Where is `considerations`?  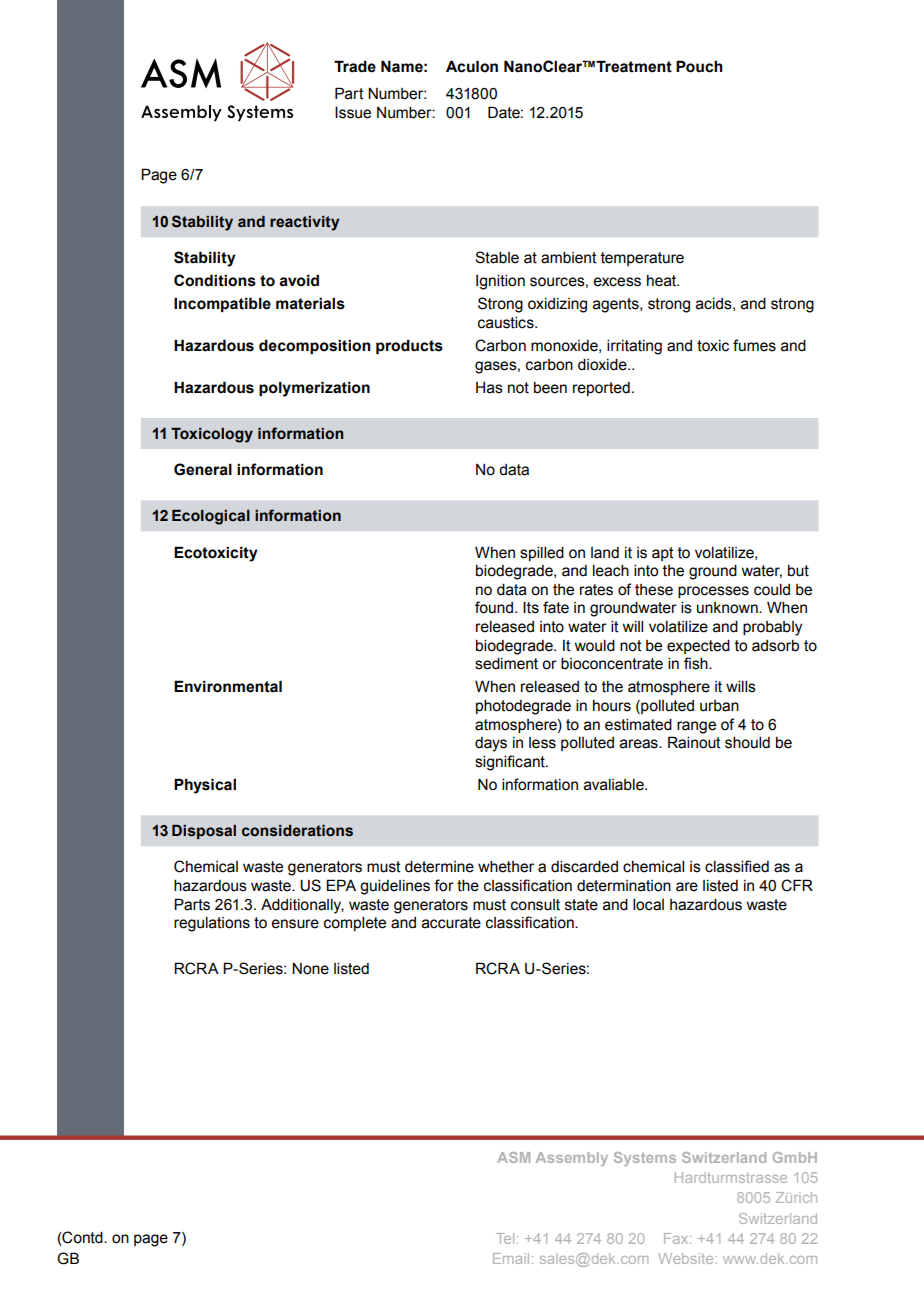 considerations is located at coordinates (297, 831).
